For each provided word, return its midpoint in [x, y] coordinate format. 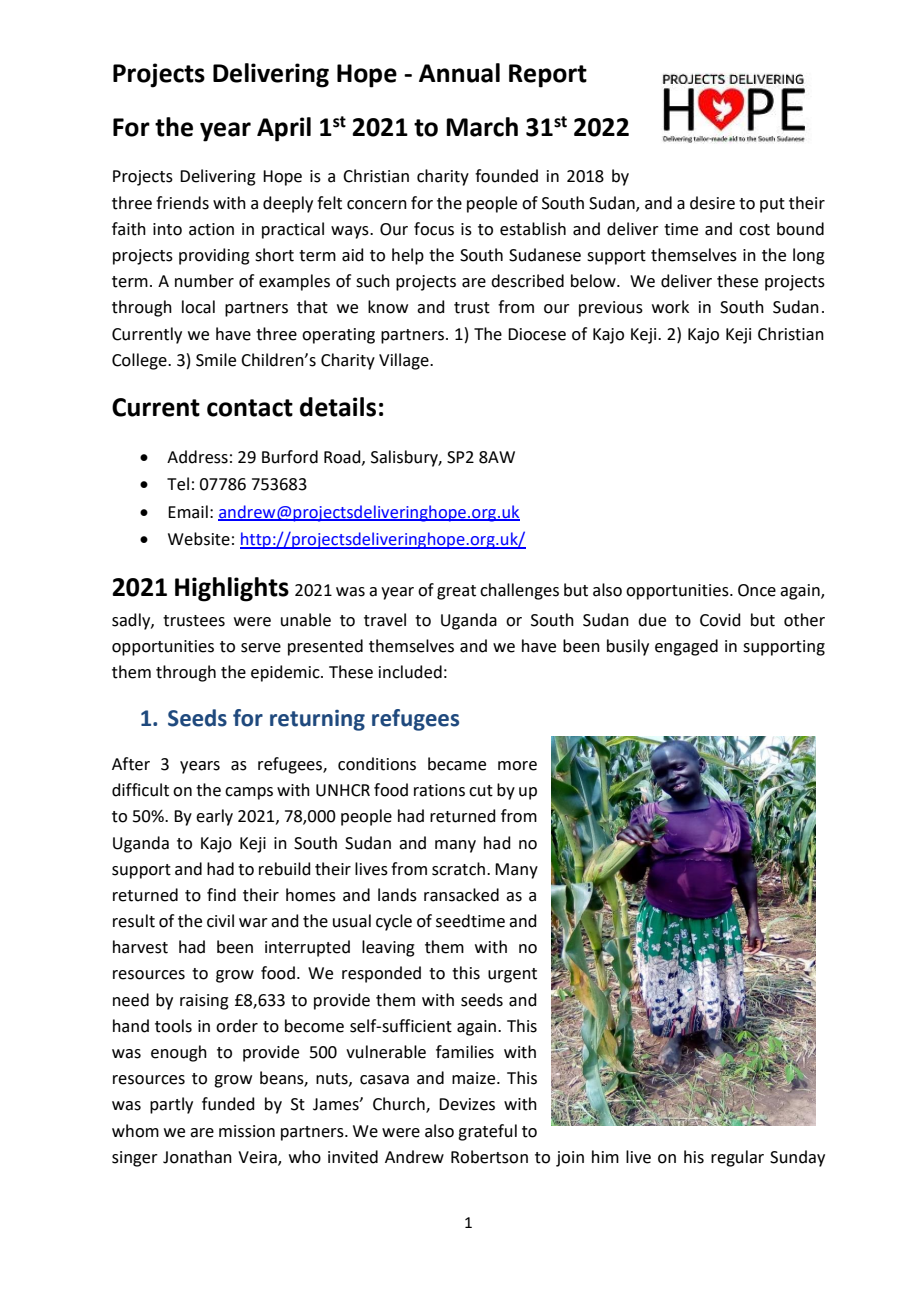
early [214, 817]
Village [405, 361]
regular [737, 1158]
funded [228, 1104]
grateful [487, 1132]
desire [712, 203]
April [284, 129]
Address [197, 457]
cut [481, 791]
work [670, 307]
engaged [686, 647]
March [482, 127]
